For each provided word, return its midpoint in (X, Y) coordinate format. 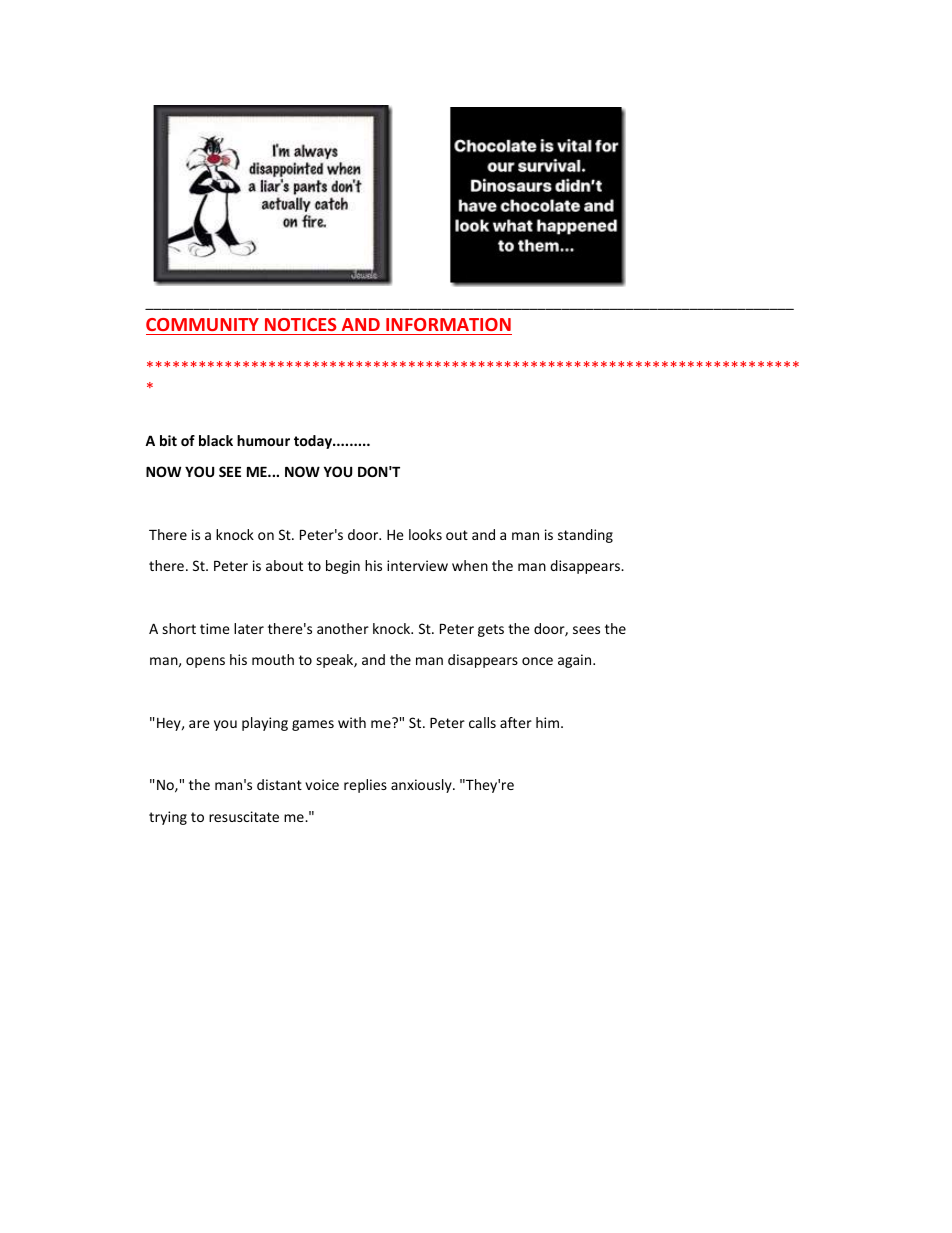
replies (365, 786)
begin (343, 567)
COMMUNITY (202, 324)
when (470, 565)
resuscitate (244, 816)
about (284, 565)
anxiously (422, 786)
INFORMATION (448, 324)
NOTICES (301, 324)
